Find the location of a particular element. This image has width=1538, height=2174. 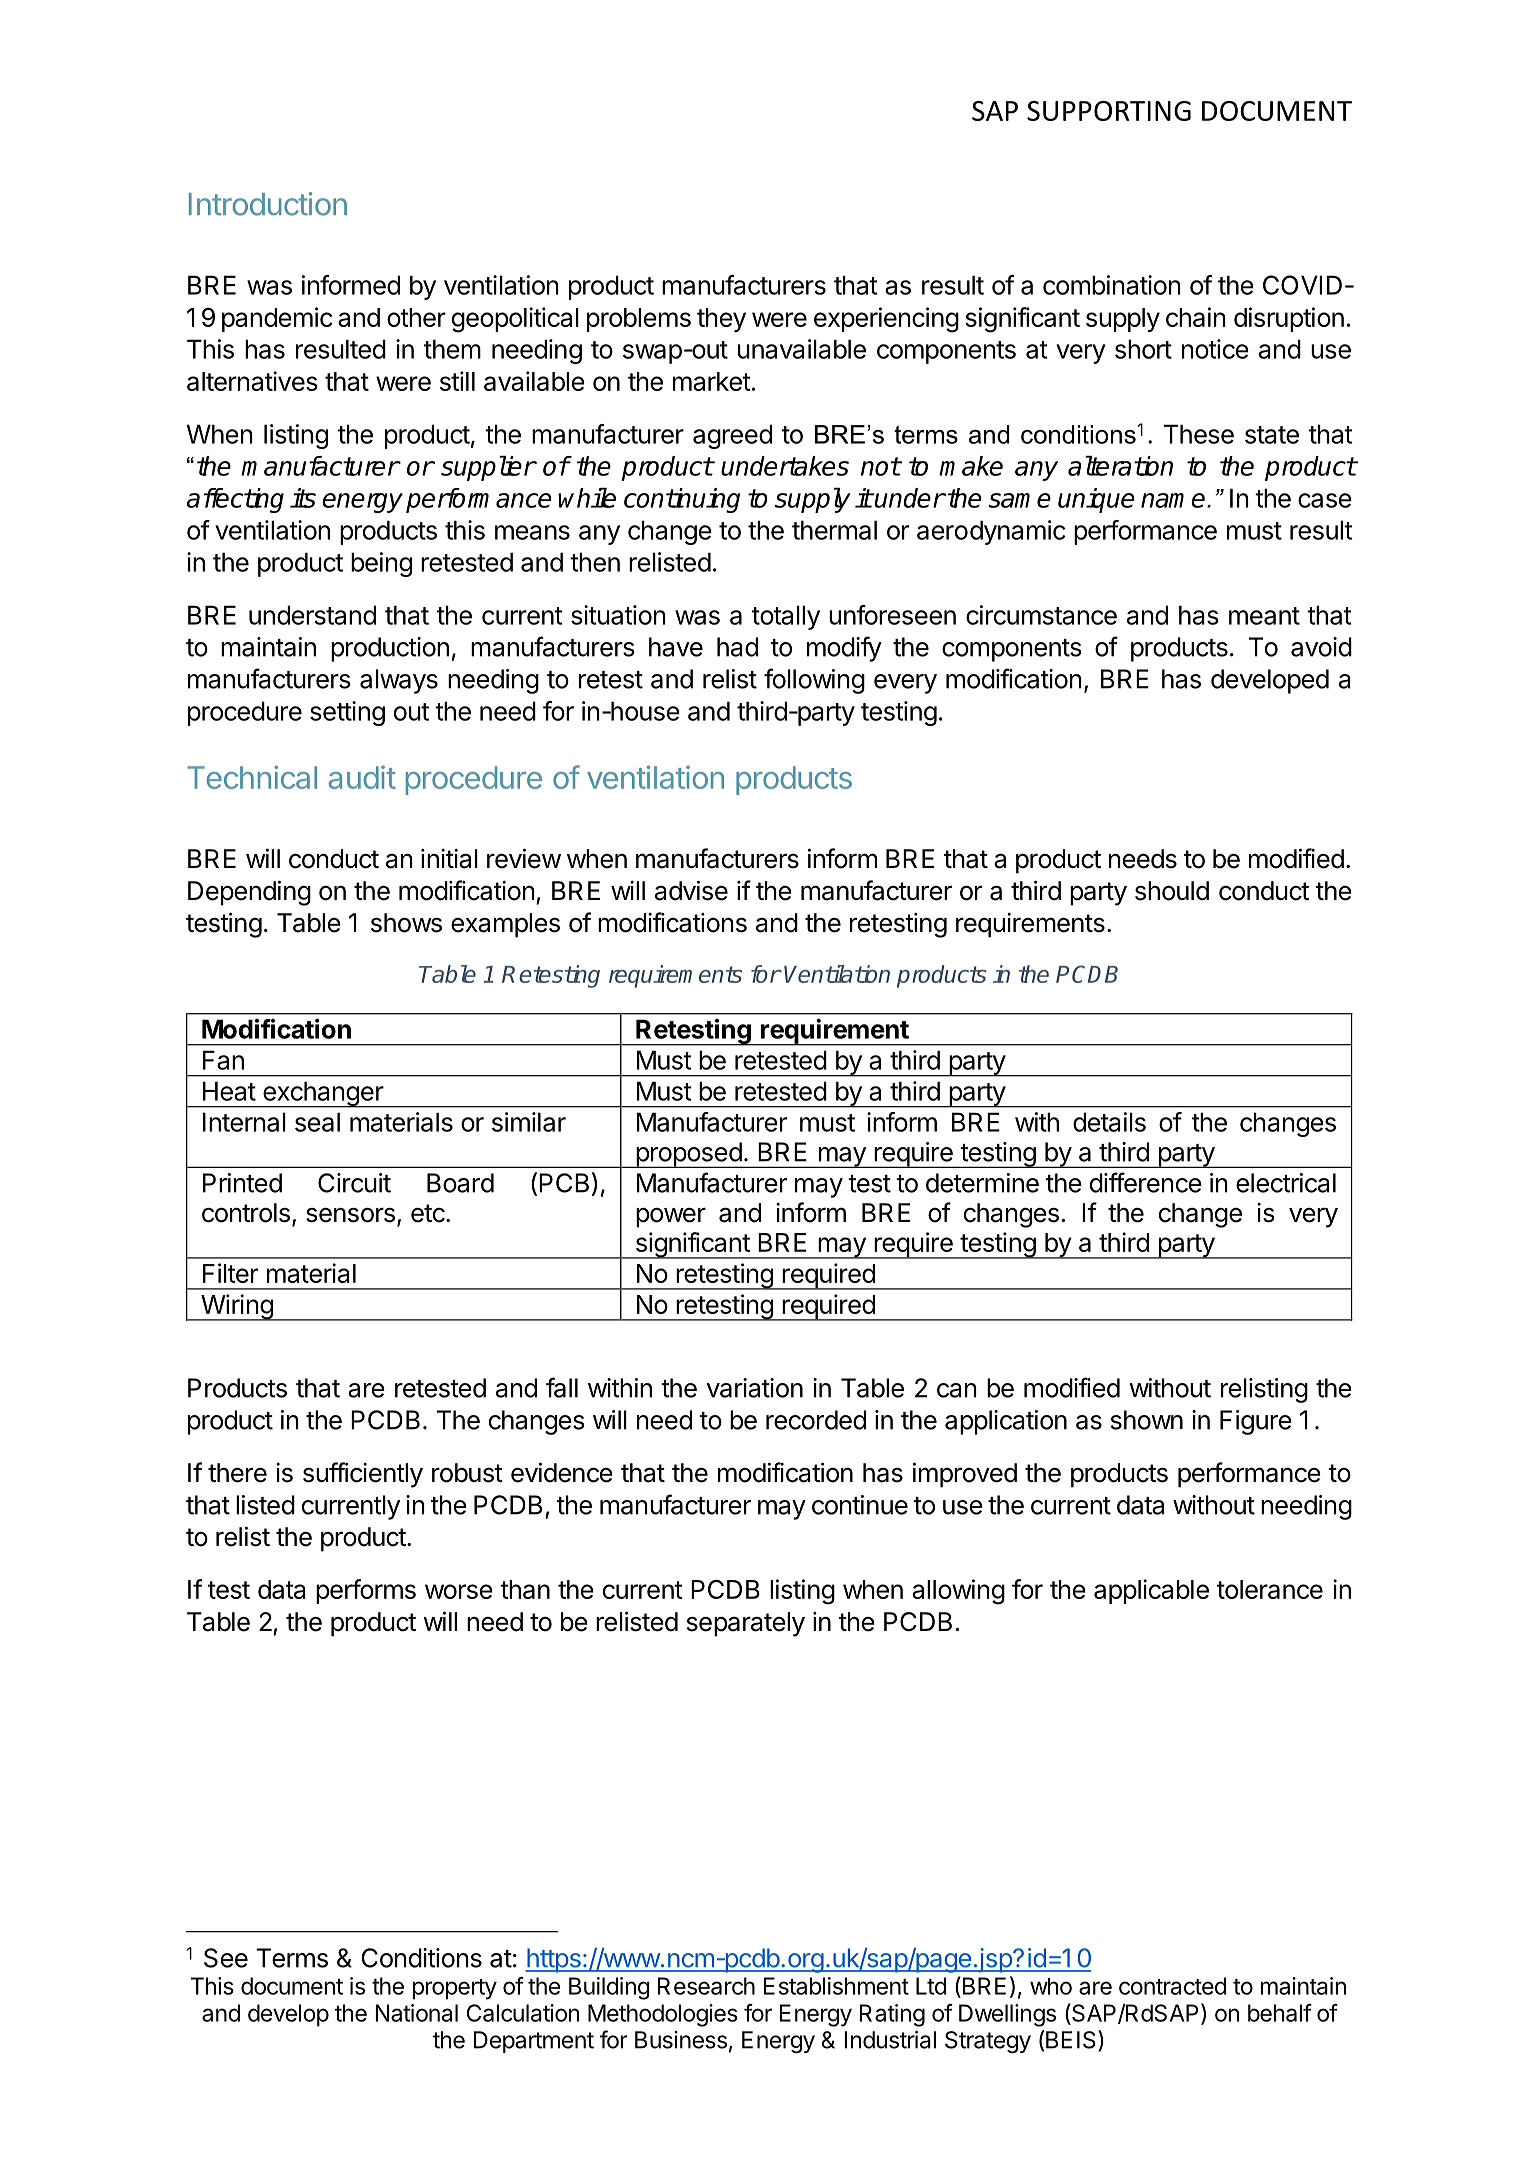

variation is located at coordinates (755, 1388).
